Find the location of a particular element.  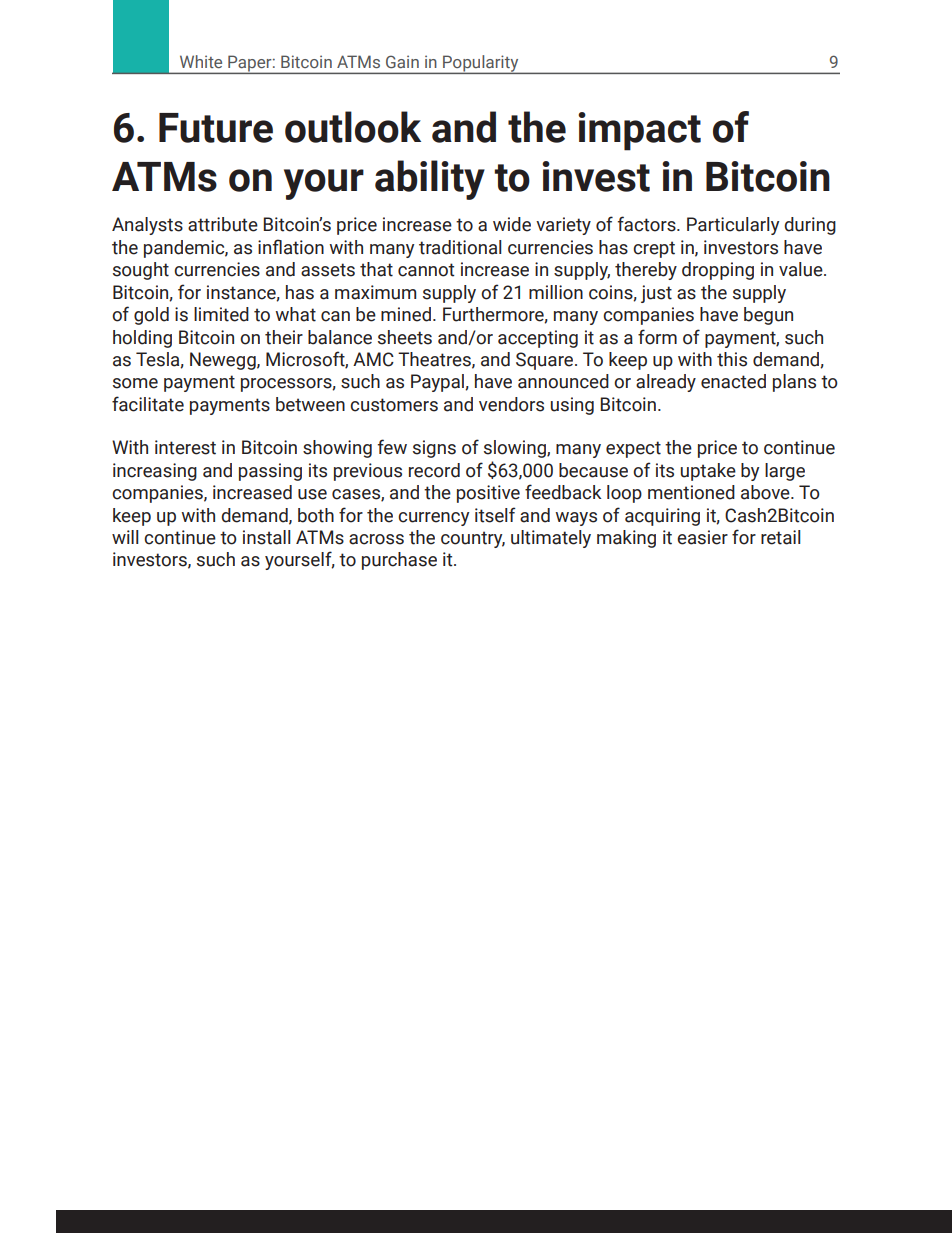

signs is located at coordinates (434, 449).
